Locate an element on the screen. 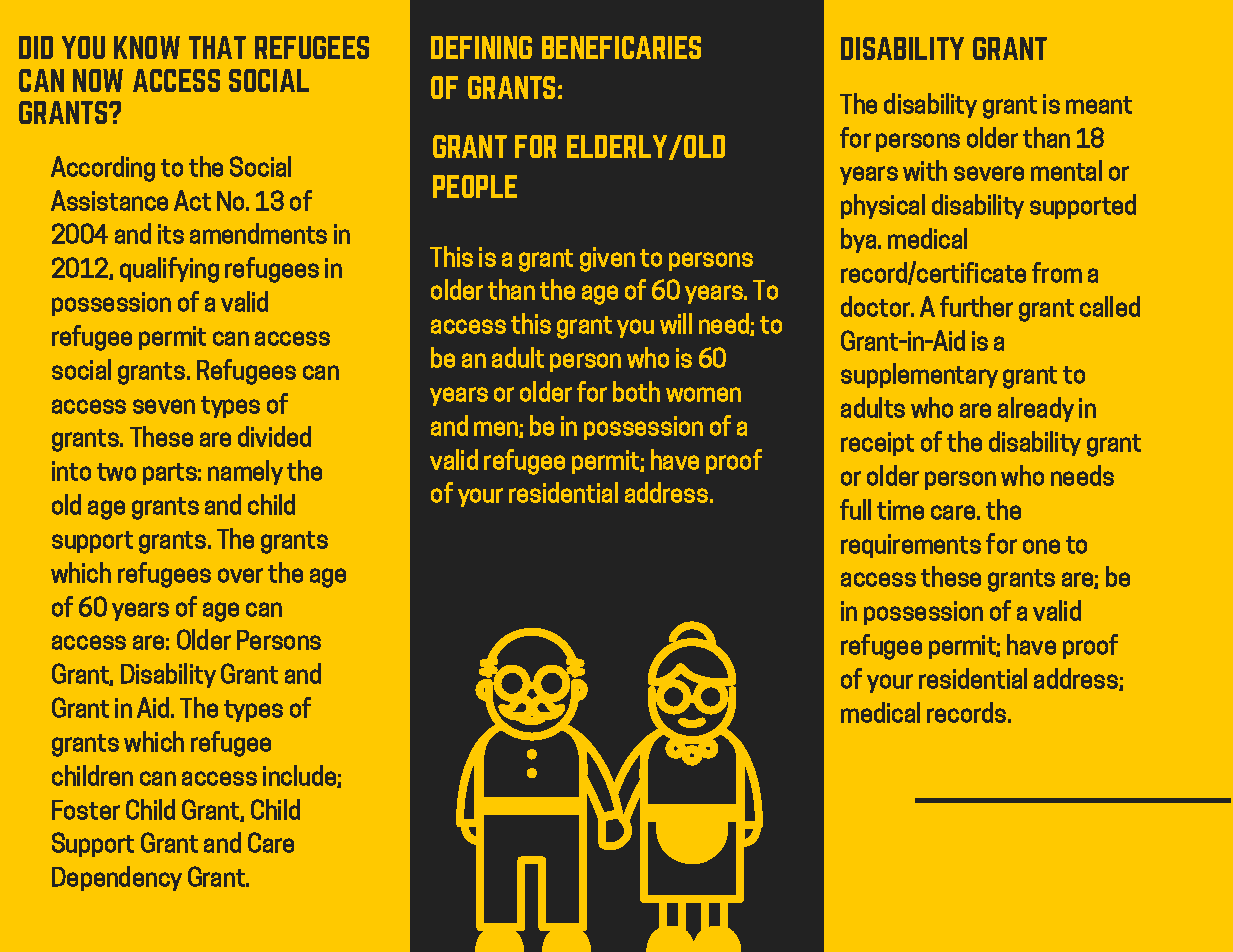 The width and height of the screenshot is (1233, 952). Dependency is located at coordinates (117, 878).
